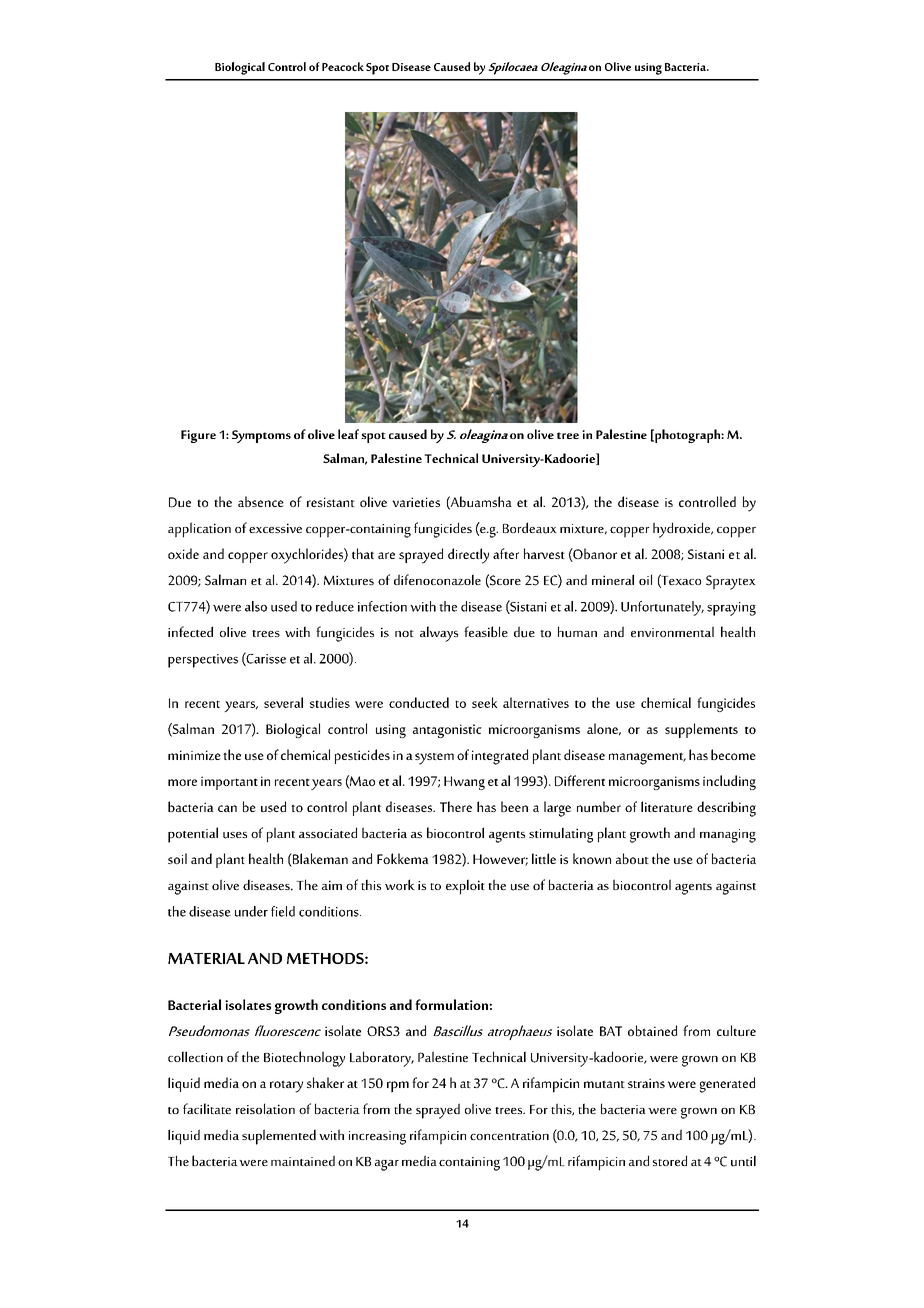 The width and height of the screenshot is (924, 1308). I want to click on maintained, so click(303, 1160).
